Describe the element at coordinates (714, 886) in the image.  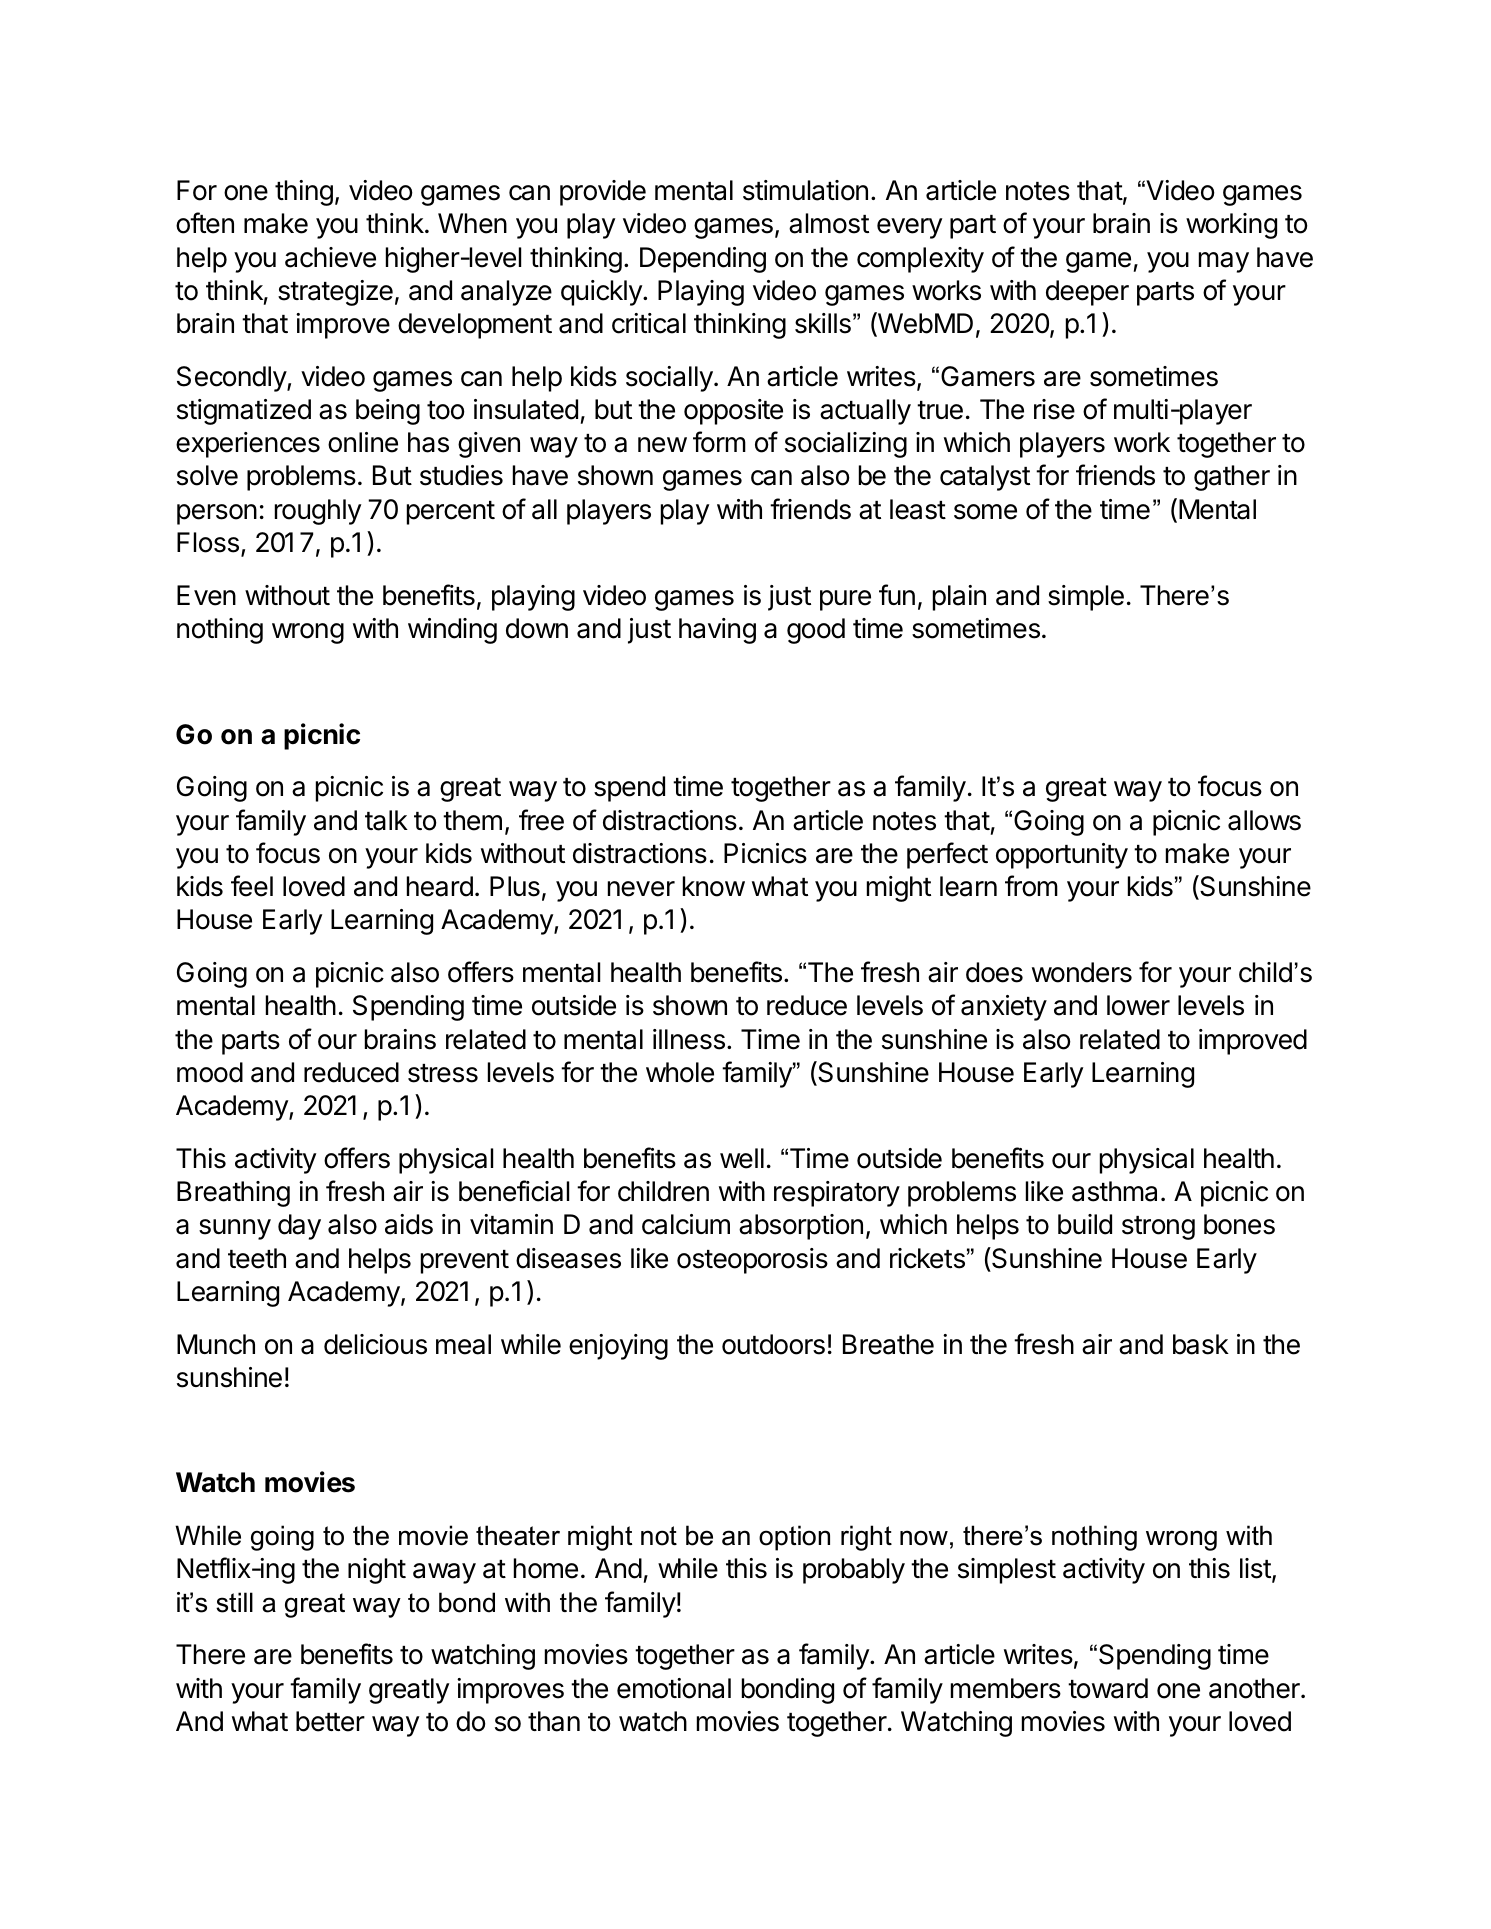
I see `know` at that location.
